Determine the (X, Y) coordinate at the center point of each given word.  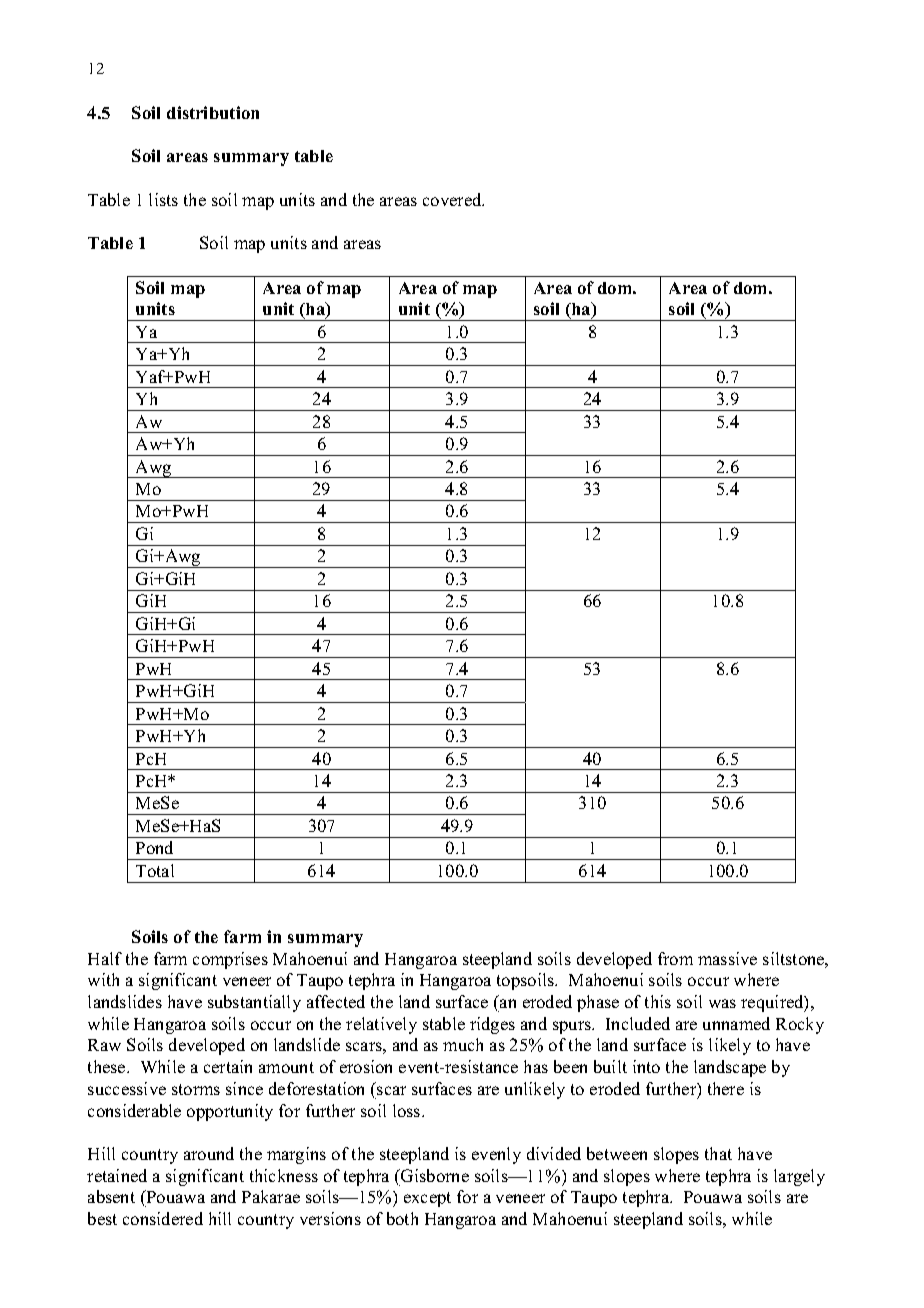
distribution (213, 112)
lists (163, 199)
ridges (492, 1025)
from (675, 958)
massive (727, 958)
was (722, 1003)
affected (336, 1001)
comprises (230, 960)
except (427, 1199)
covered (453, 199)
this (658, 1001)
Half (105, 958)
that (718, 1153)
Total (155, 870)
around (209, 1153)
